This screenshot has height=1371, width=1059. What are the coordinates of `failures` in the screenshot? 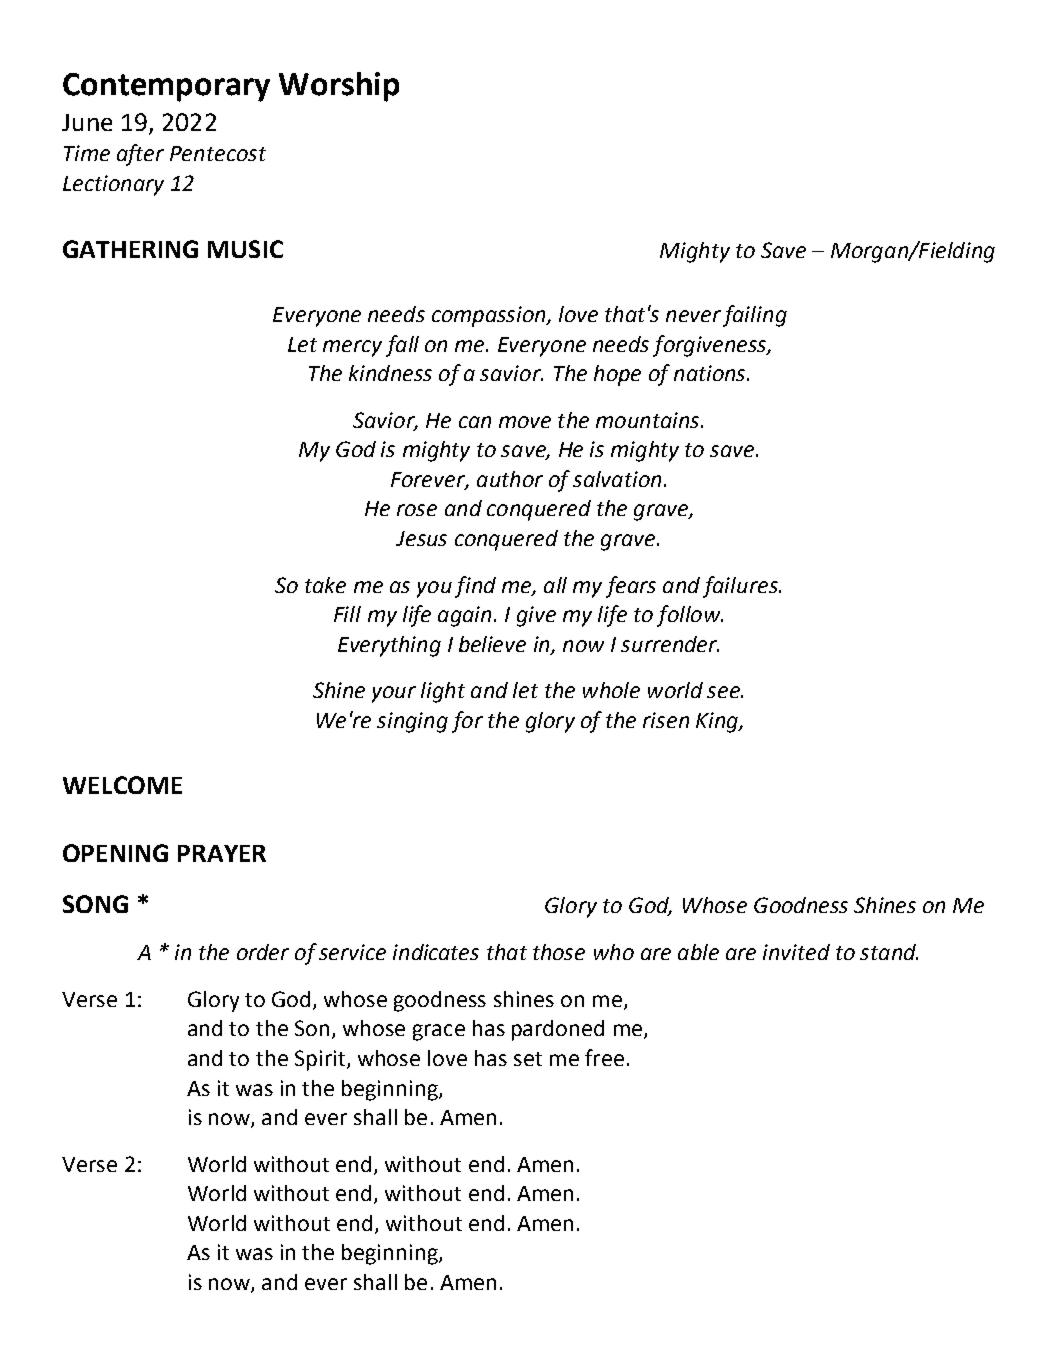 It's located at (741, 587).
